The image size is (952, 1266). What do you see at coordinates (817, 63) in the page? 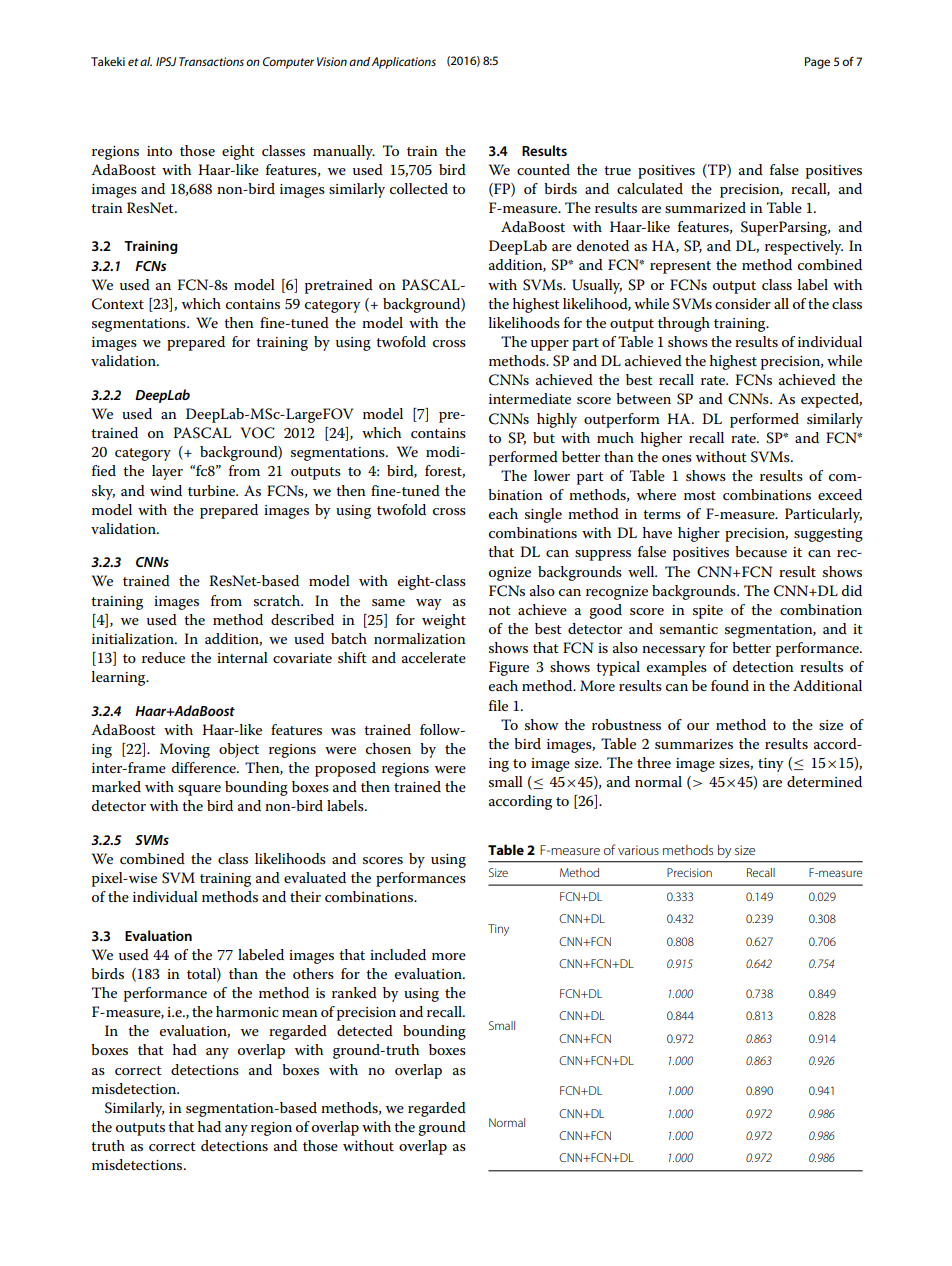
I see `Page` at bounding box center [817, 63].
